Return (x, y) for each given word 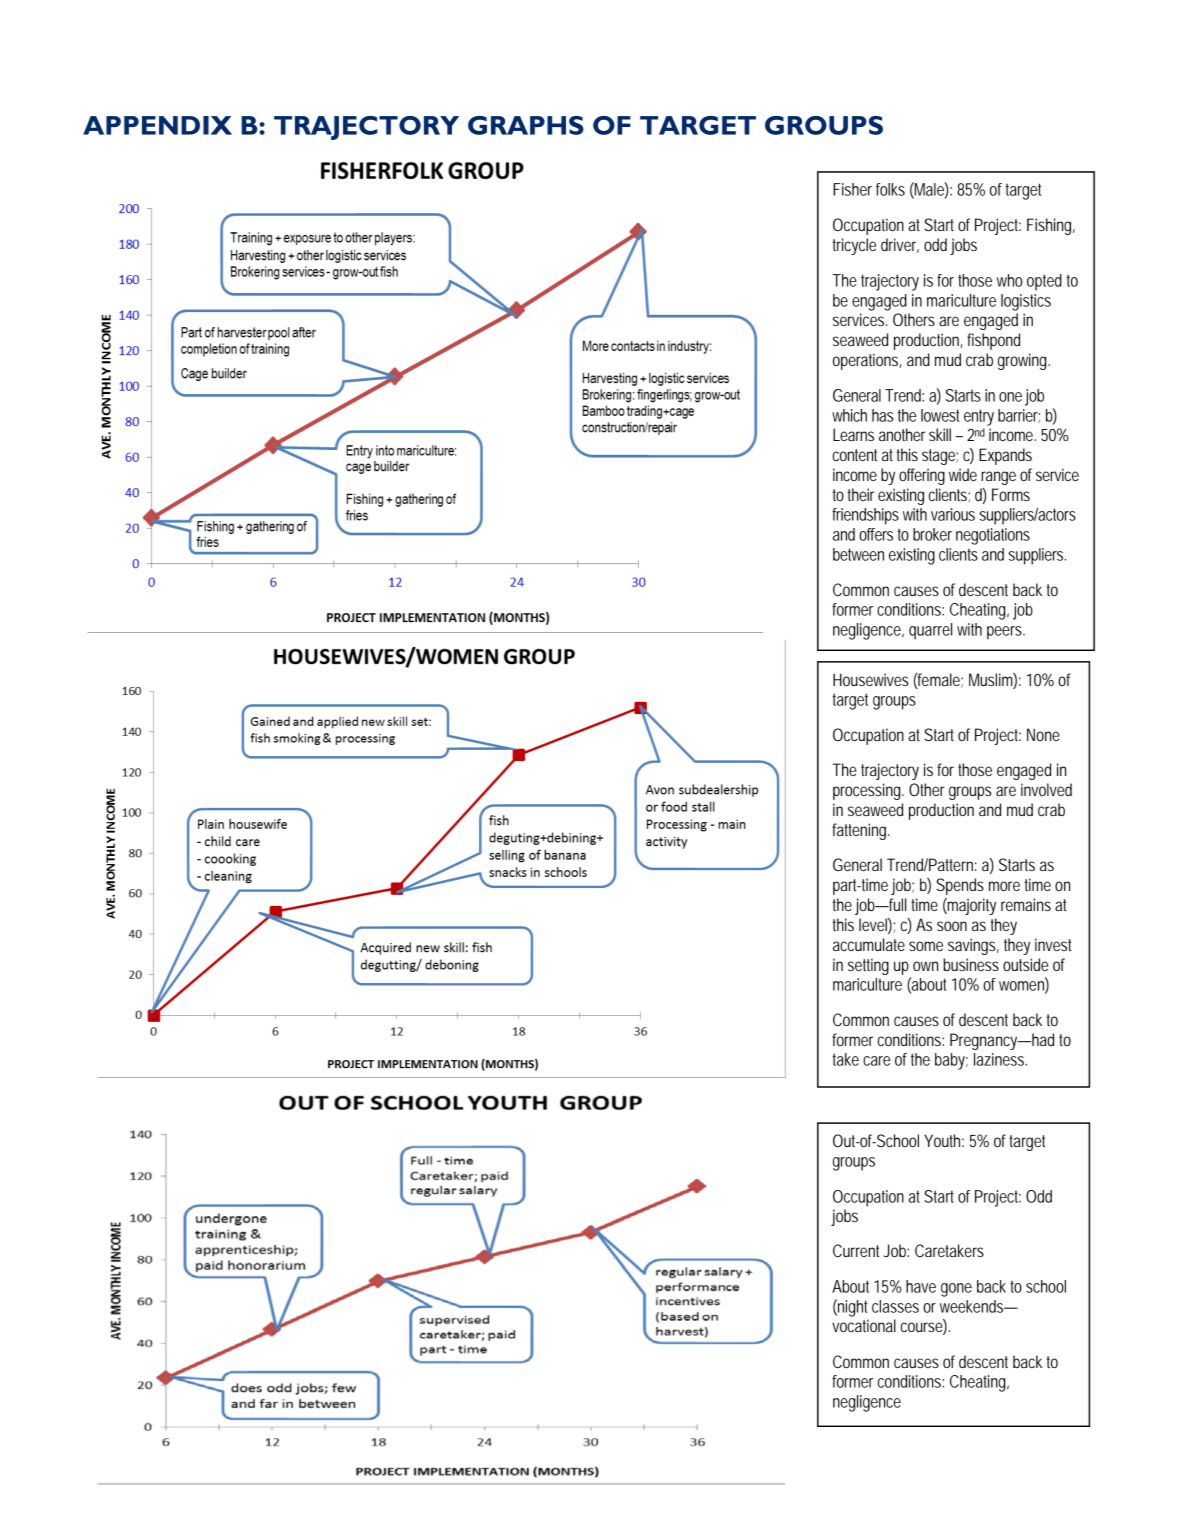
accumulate (869, 944)
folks (890, 189)
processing (868, 791)
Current (856, 1250)
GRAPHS (526, 125)
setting (868, 966)
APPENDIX (157, 125)
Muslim (993, 680)
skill (940, 434)
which (849, 415)
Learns (853, 434)
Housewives (870, 679)
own (925, 966)
